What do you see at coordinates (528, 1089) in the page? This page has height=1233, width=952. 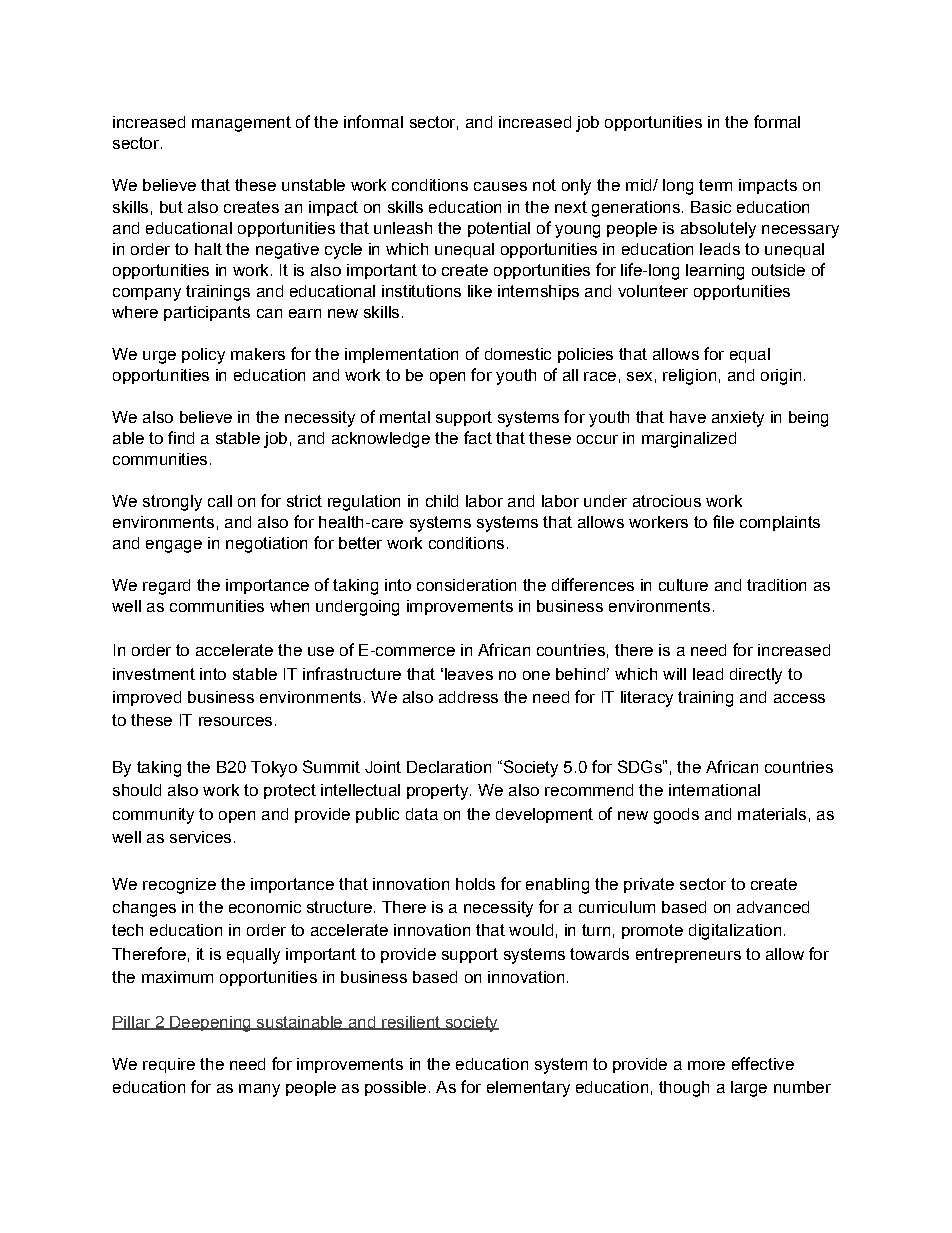 I see `elementary` at bounding box center [528, 1089].
